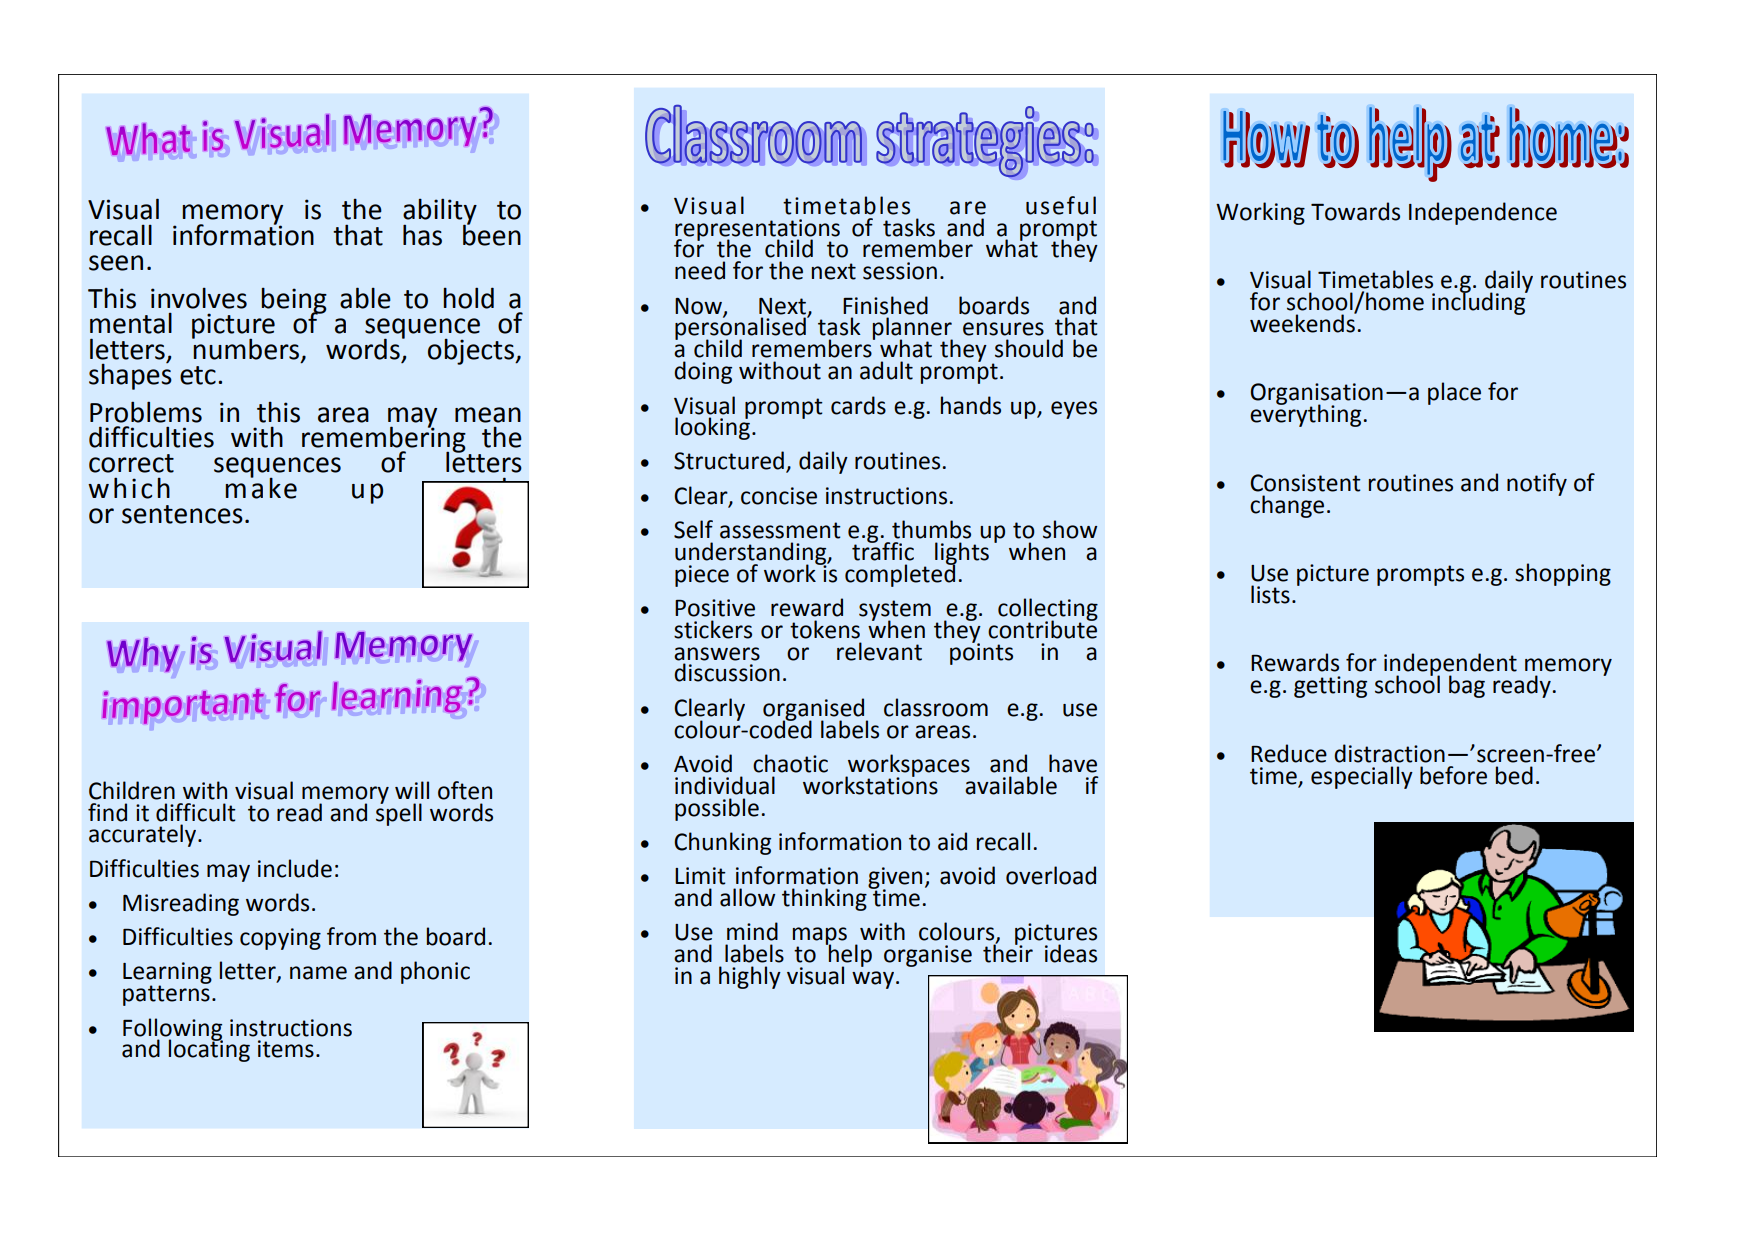 Image resolution: width=1745 pixels, height=1234 pixels. I want to click on Towards, so click(1355, 211).
